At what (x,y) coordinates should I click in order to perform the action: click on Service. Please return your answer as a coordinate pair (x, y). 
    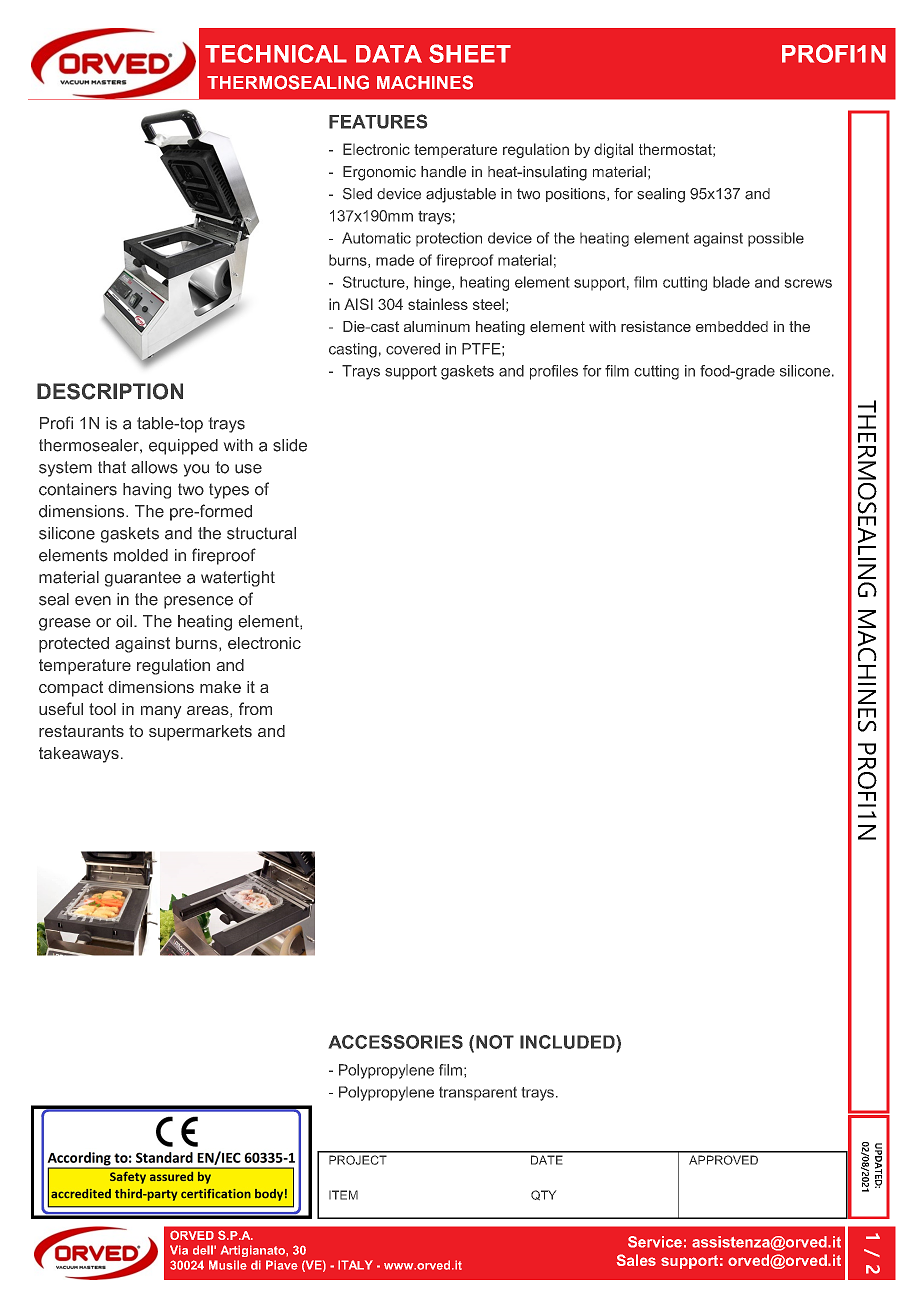
    Looking at the image, I should click on (655, 1242).
